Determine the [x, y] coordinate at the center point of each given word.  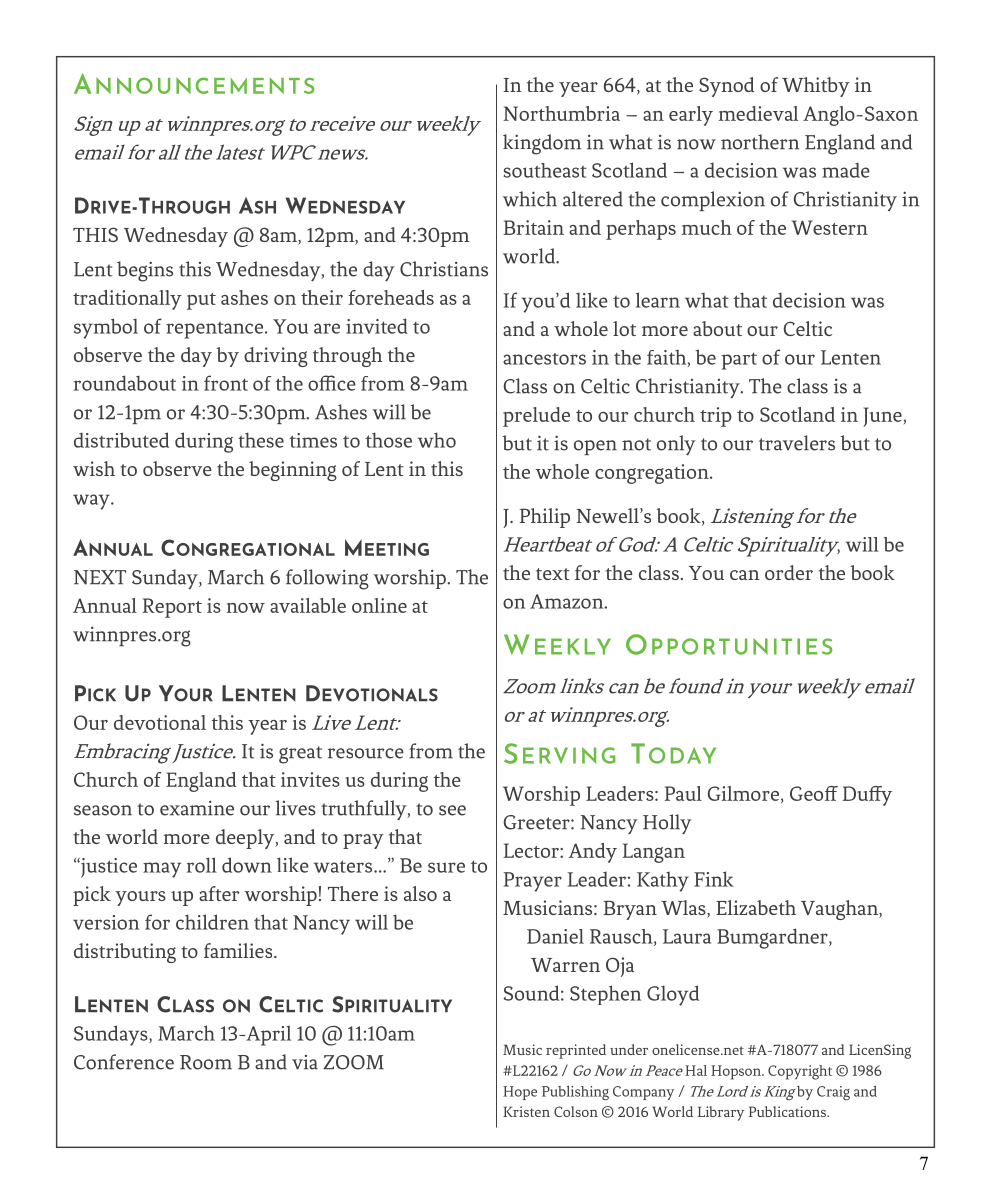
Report [172, 608]
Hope [520, 1093]
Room [206, 1062]
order [789, 572]
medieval [758, 113]
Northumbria [561, 113]
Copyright [800, 1072]
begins [145, 271]
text [553, 574]
